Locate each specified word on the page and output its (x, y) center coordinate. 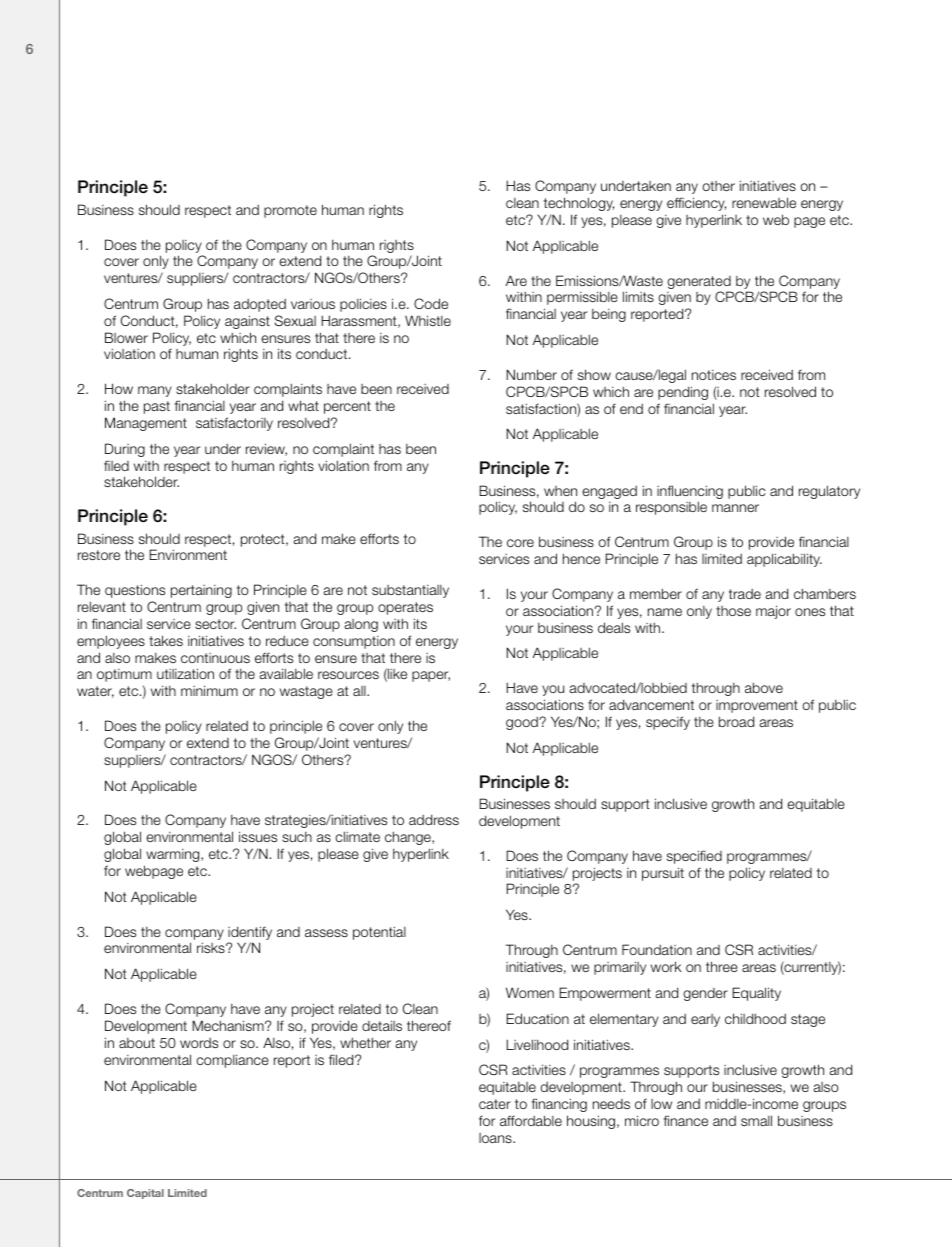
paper (431, 676)
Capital (145, 1194)
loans (496, 1138)
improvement (757, 706)
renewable (764, 202)
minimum (209, 690)
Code (431, 303)
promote (290, 211)
